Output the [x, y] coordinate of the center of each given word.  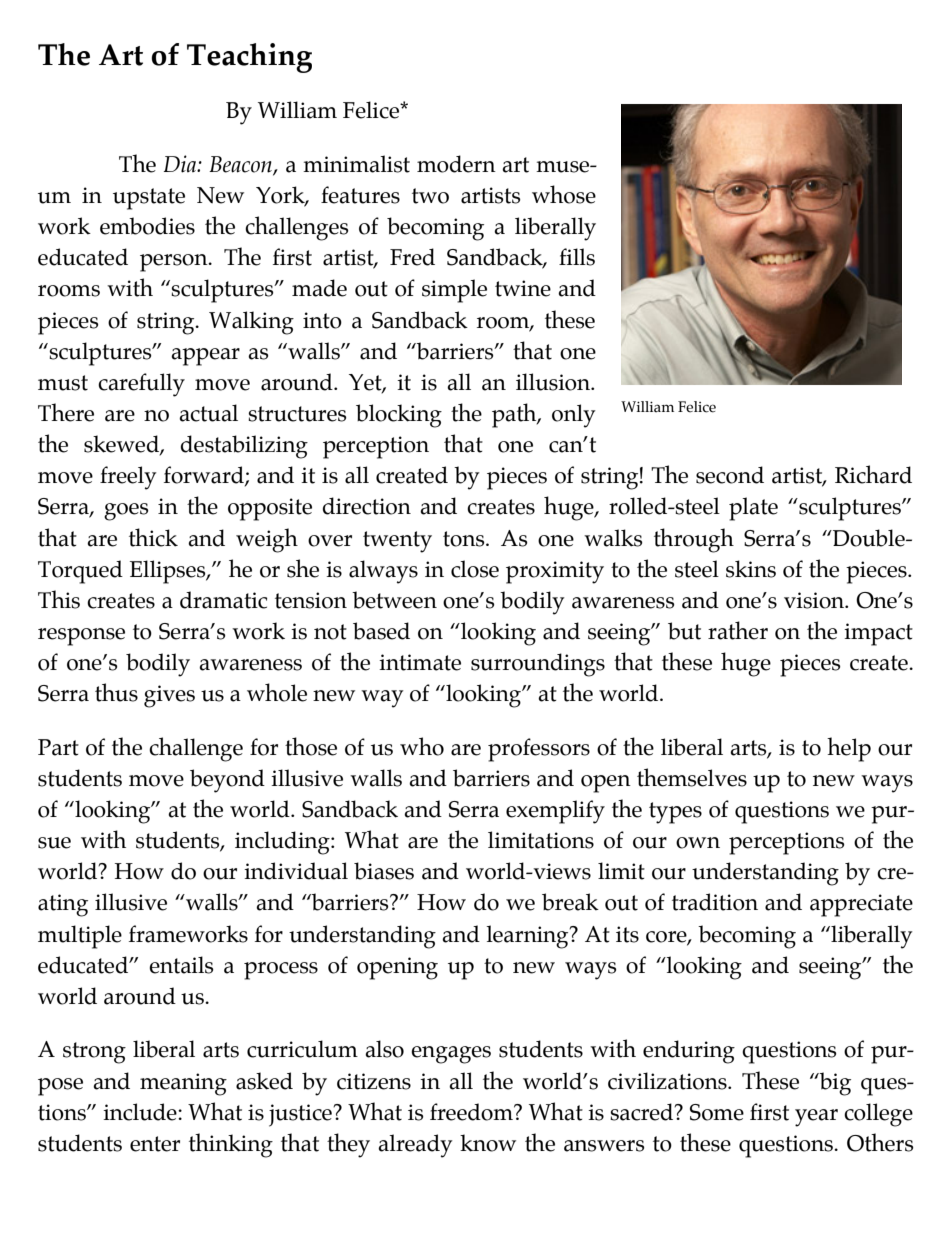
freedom [472, 1112]
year [816, 1118]
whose [564, 194]
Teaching [249, 58]
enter [155, 1144]
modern [456, 164]
